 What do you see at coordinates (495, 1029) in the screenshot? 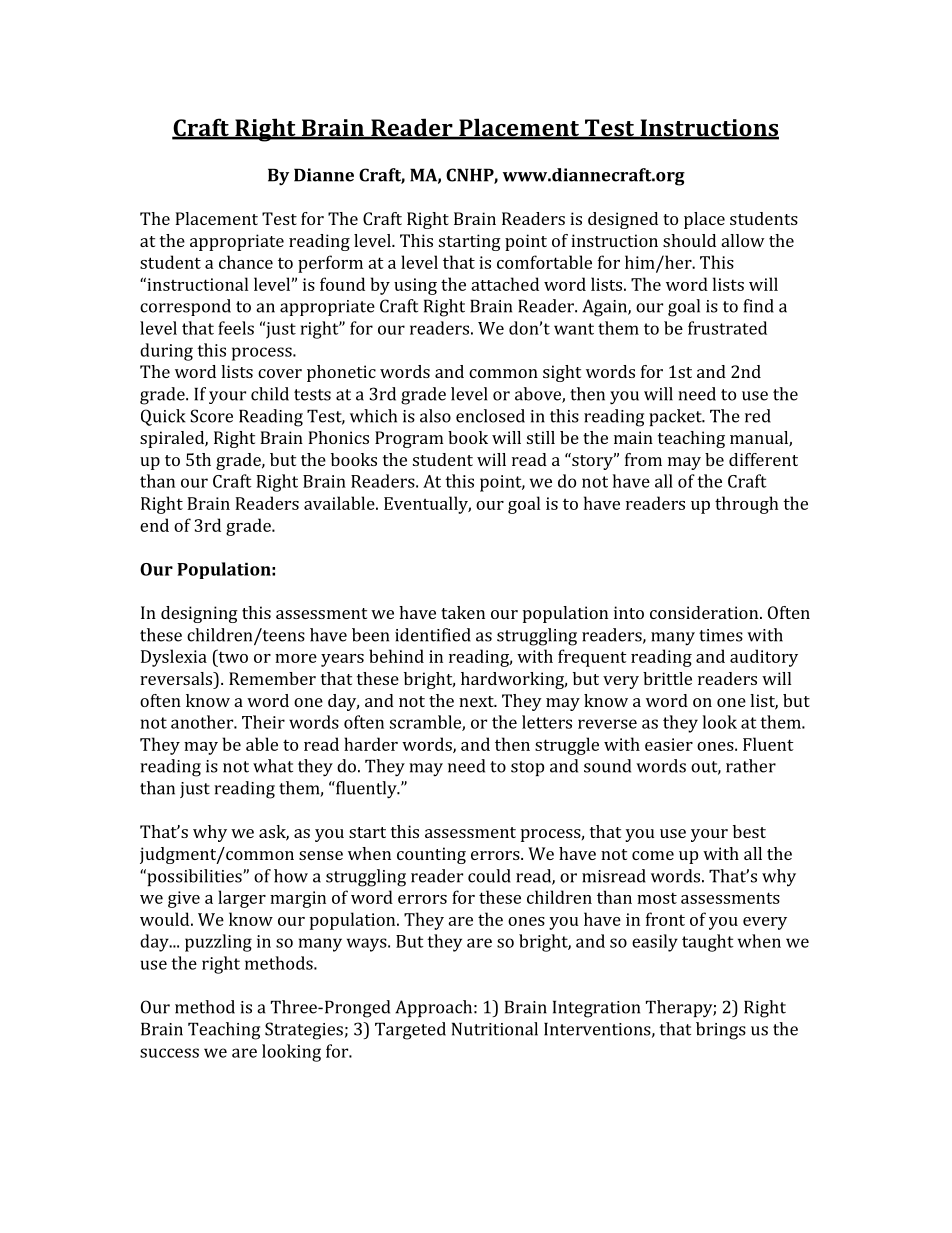
I see `Nutritional` at bounding box center [495, 1029].
